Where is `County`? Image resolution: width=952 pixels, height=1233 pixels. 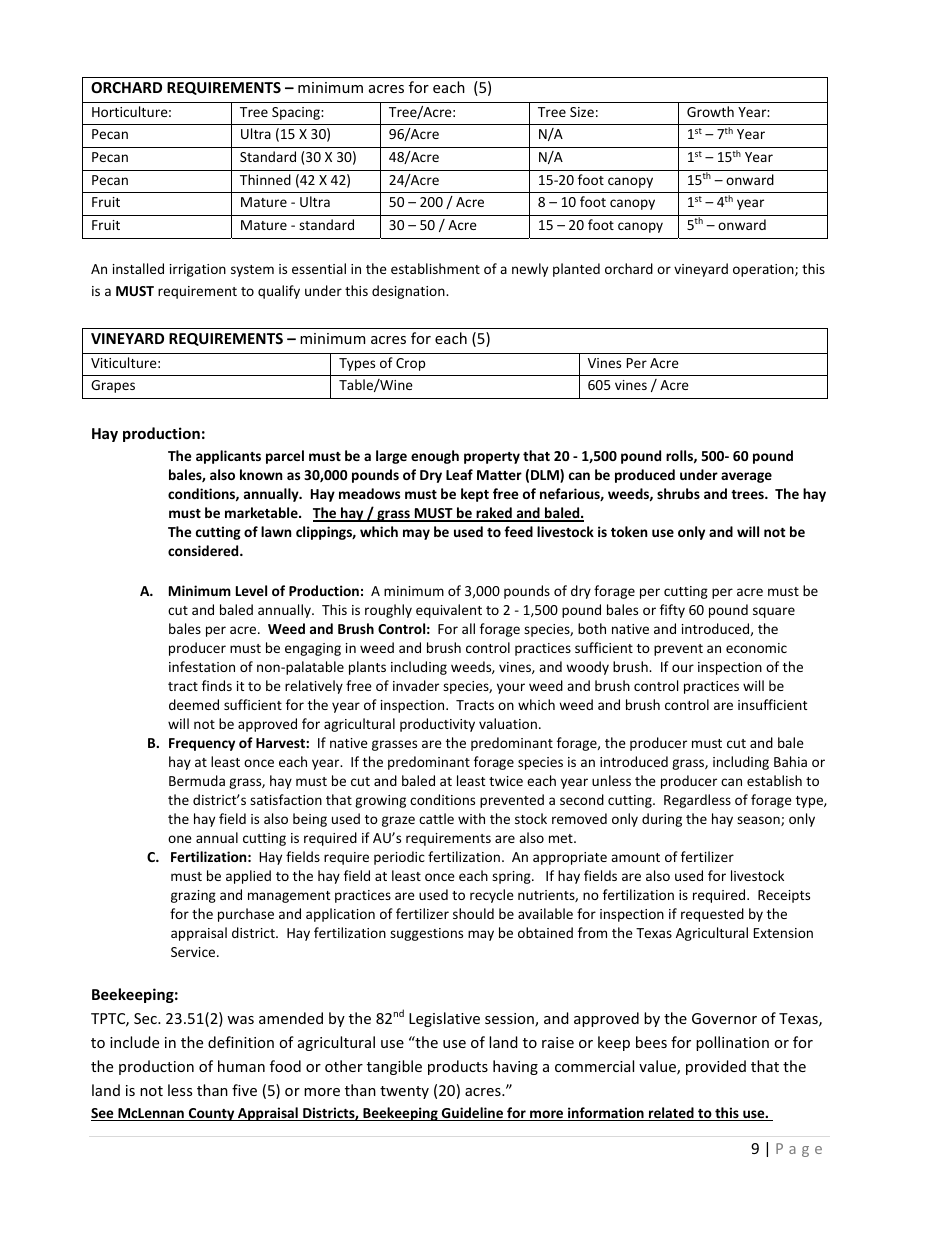
County is located at coordinates (211, 1114).
